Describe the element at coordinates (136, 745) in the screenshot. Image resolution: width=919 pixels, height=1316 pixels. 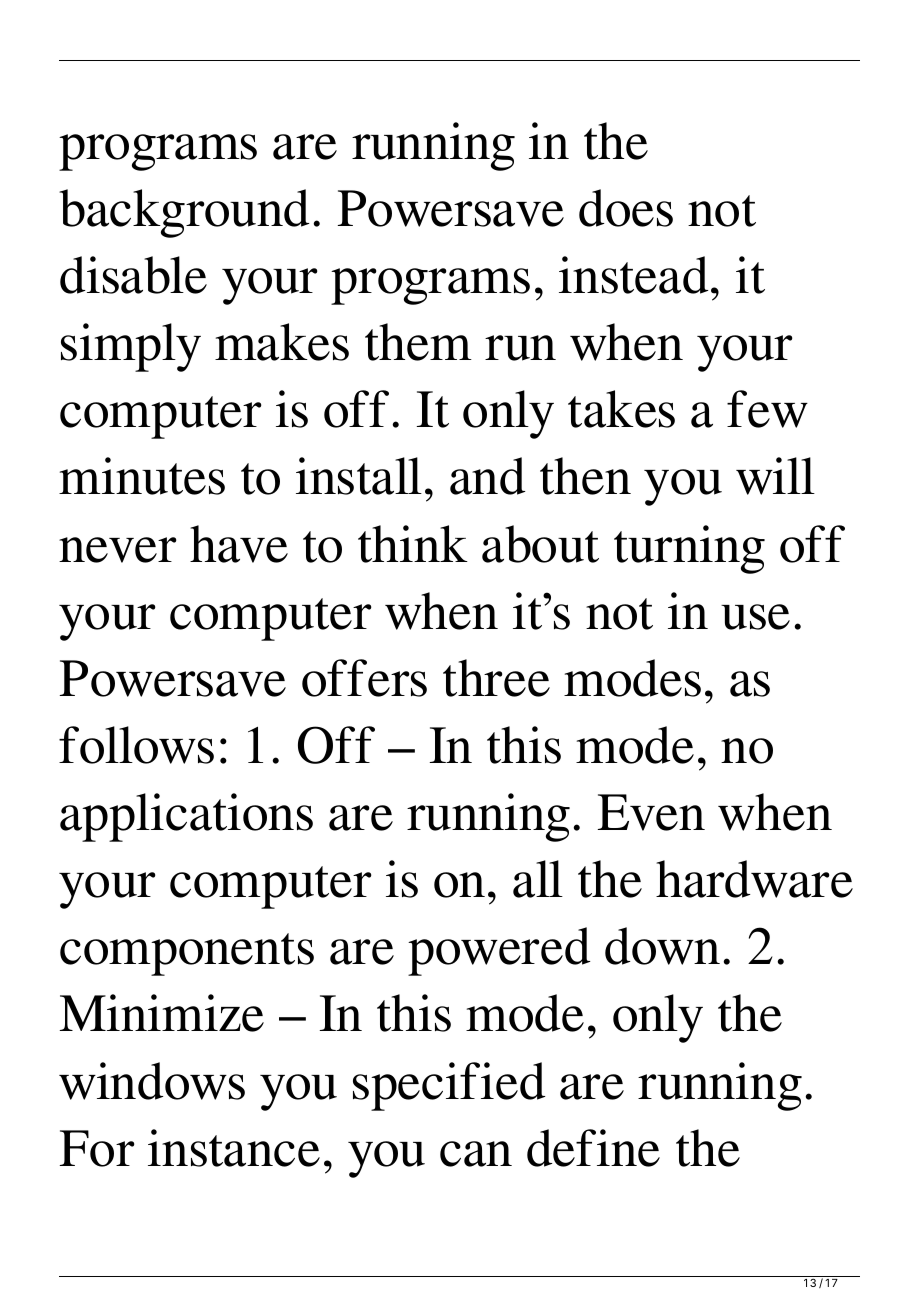
I see `follows` at that location.
